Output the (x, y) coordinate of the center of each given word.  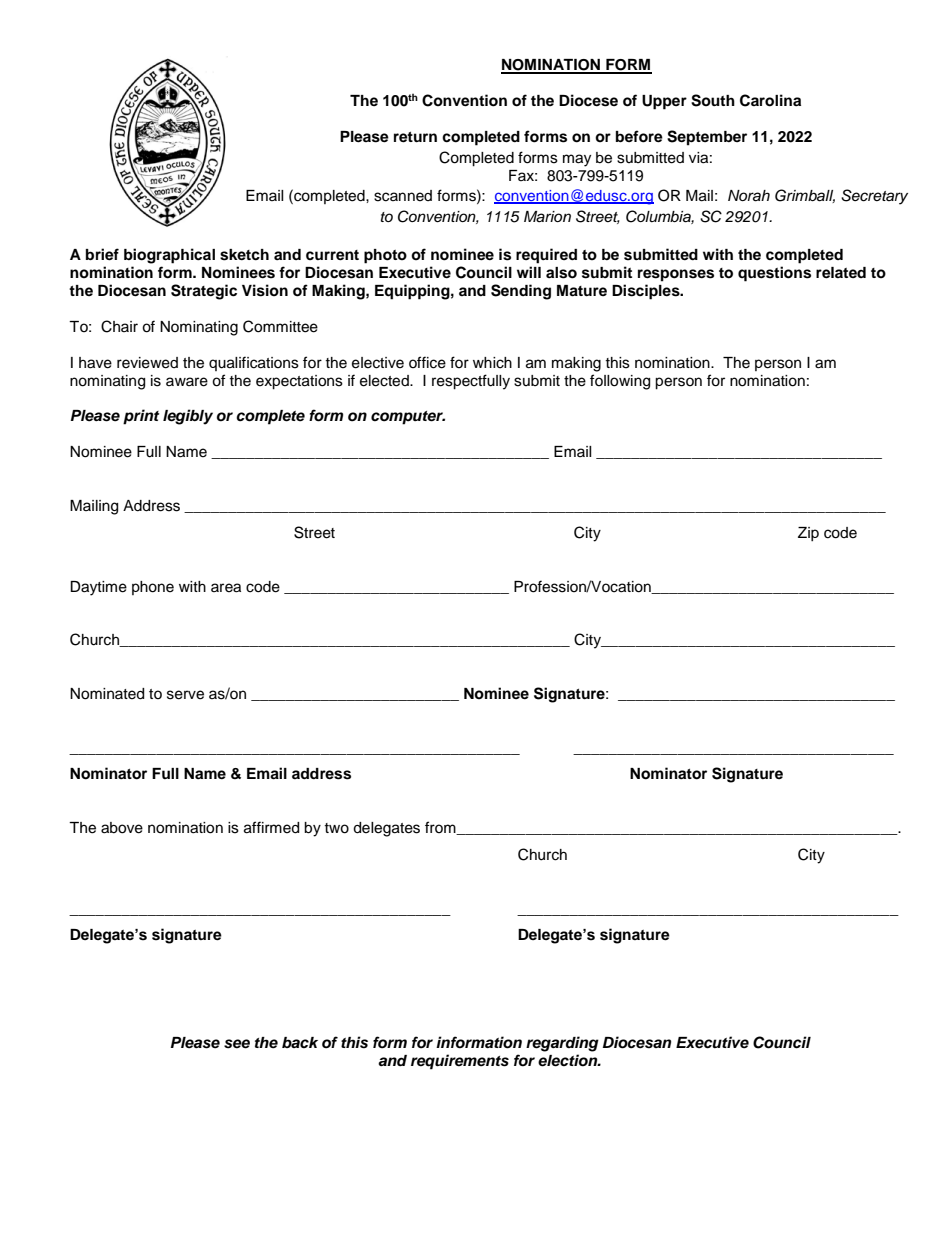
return (415, 137)
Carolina (770, 100)
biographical (169, 256)
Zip (808, 534)
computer (408, 418)
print (141, 417)
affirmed (271, 827)
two (336, 828)
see (237, 1044)
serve (185, 695)
